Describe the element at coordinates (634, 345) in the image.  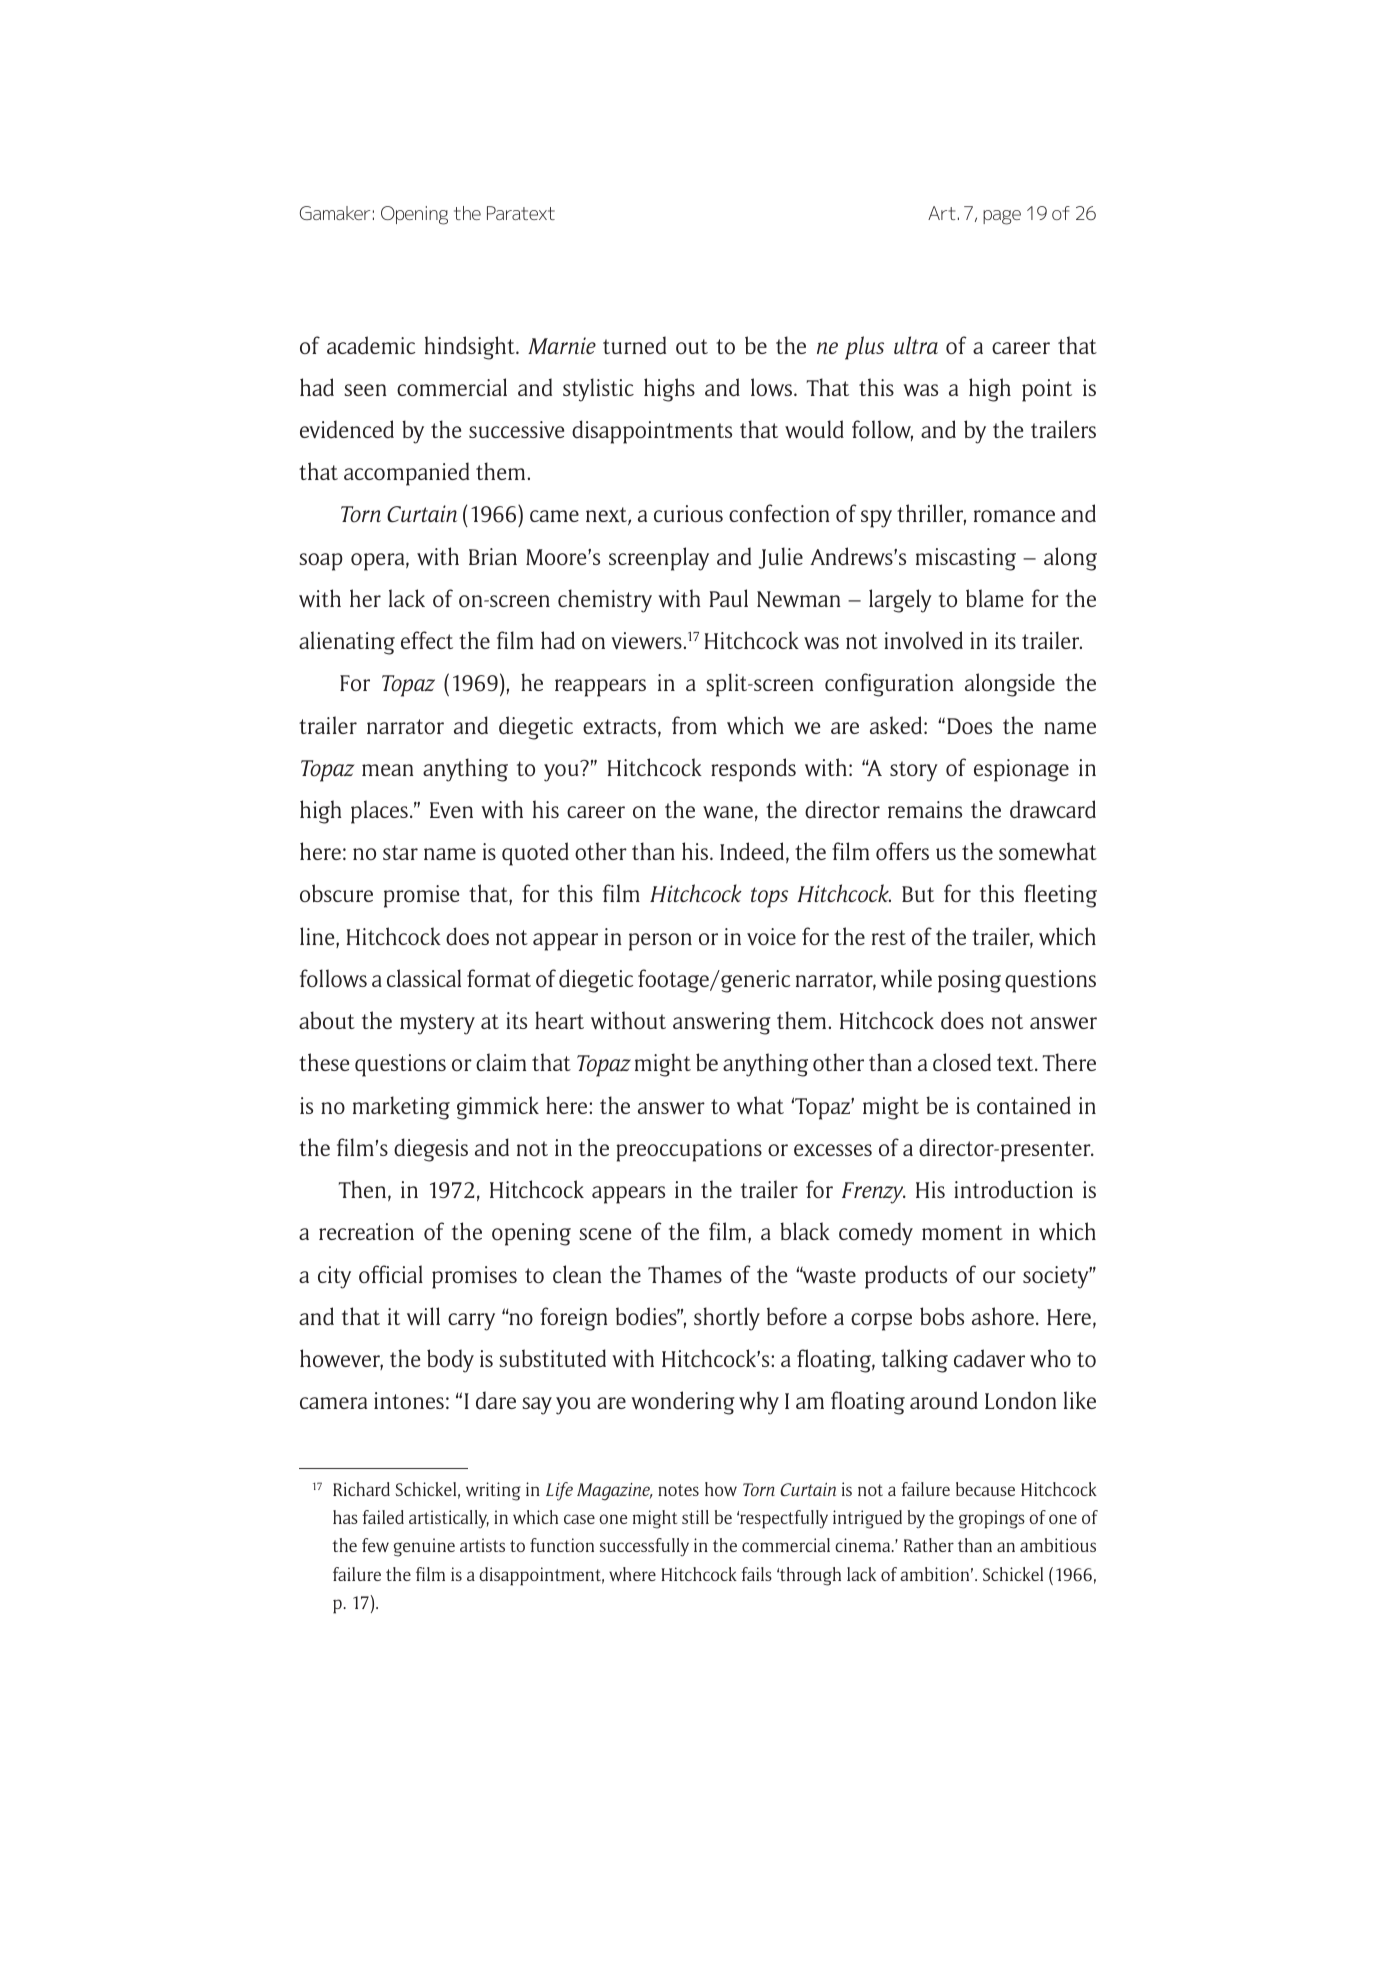
I see `turned` at that location.
